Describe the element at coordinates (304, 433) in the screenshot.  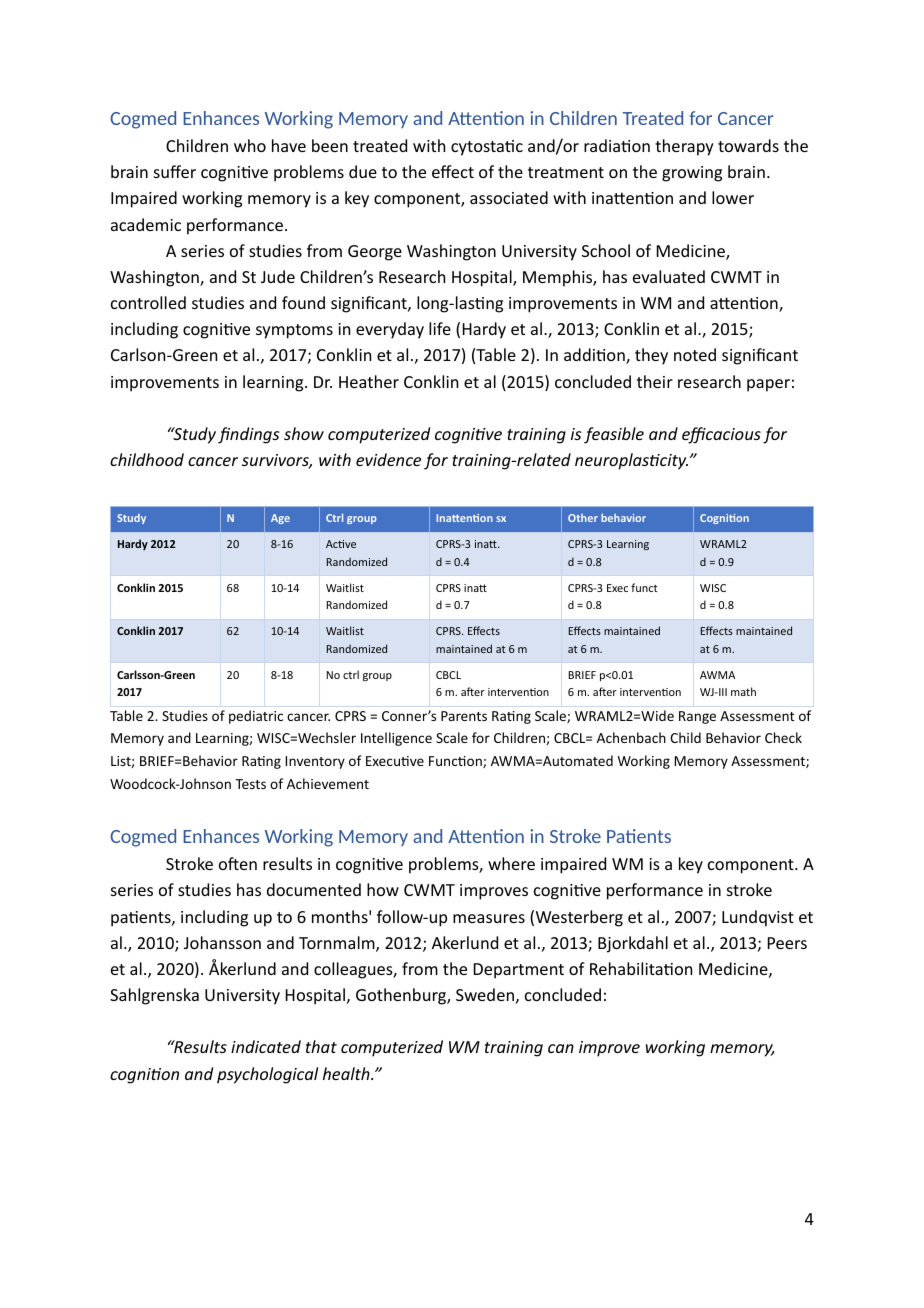
I see `show` at that location.
